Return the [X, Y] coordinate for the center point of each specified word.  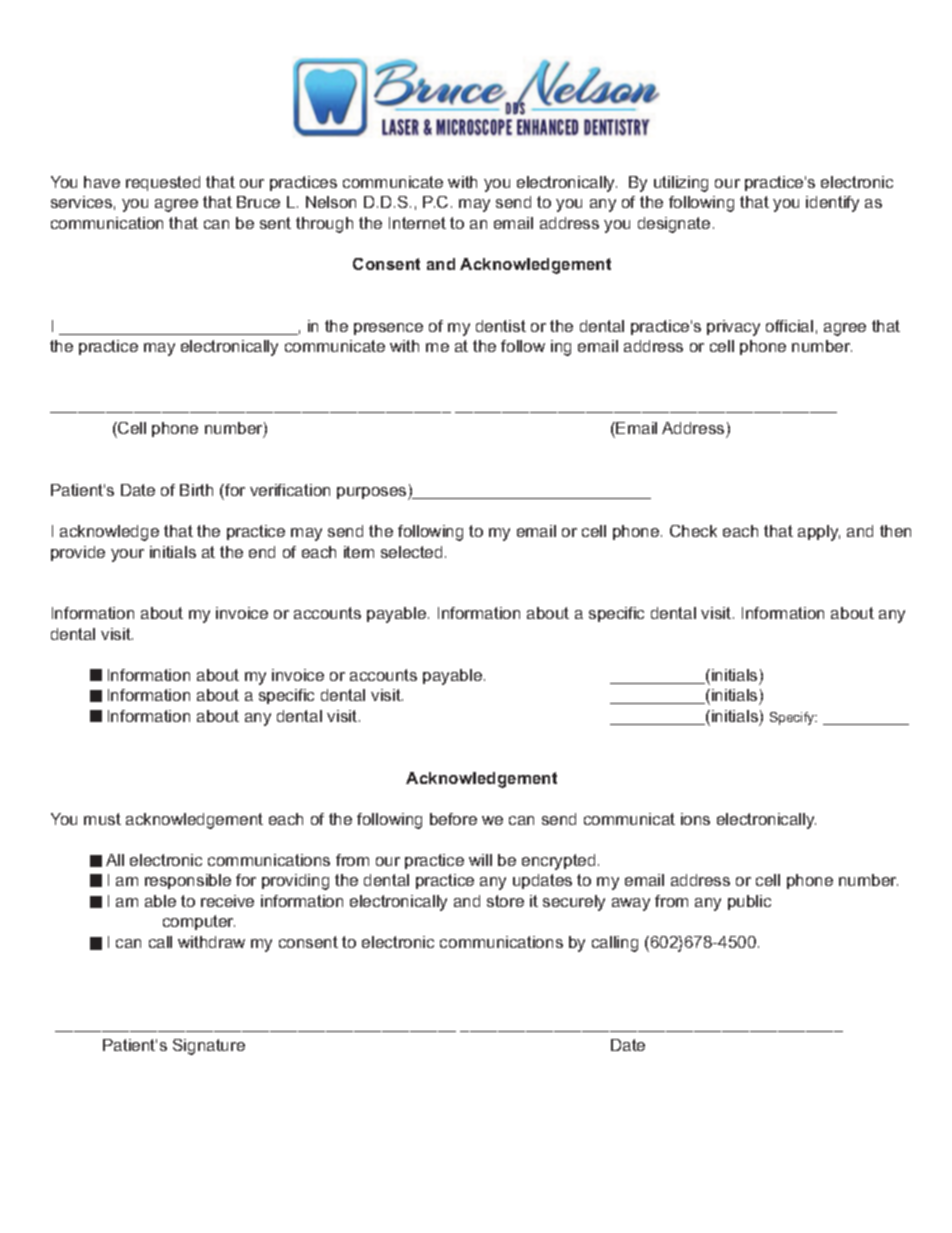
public [749, 902]
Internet [417, 223]
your [127, 555]
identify [832, 204]
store [505, 901]
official [789, 326]
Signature [209, 1047]
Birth [196, 490]
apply [819, 533]
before [453, 819]
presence [388, 329]
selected [411, 552]
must [102, 819]
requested [163, 183]
